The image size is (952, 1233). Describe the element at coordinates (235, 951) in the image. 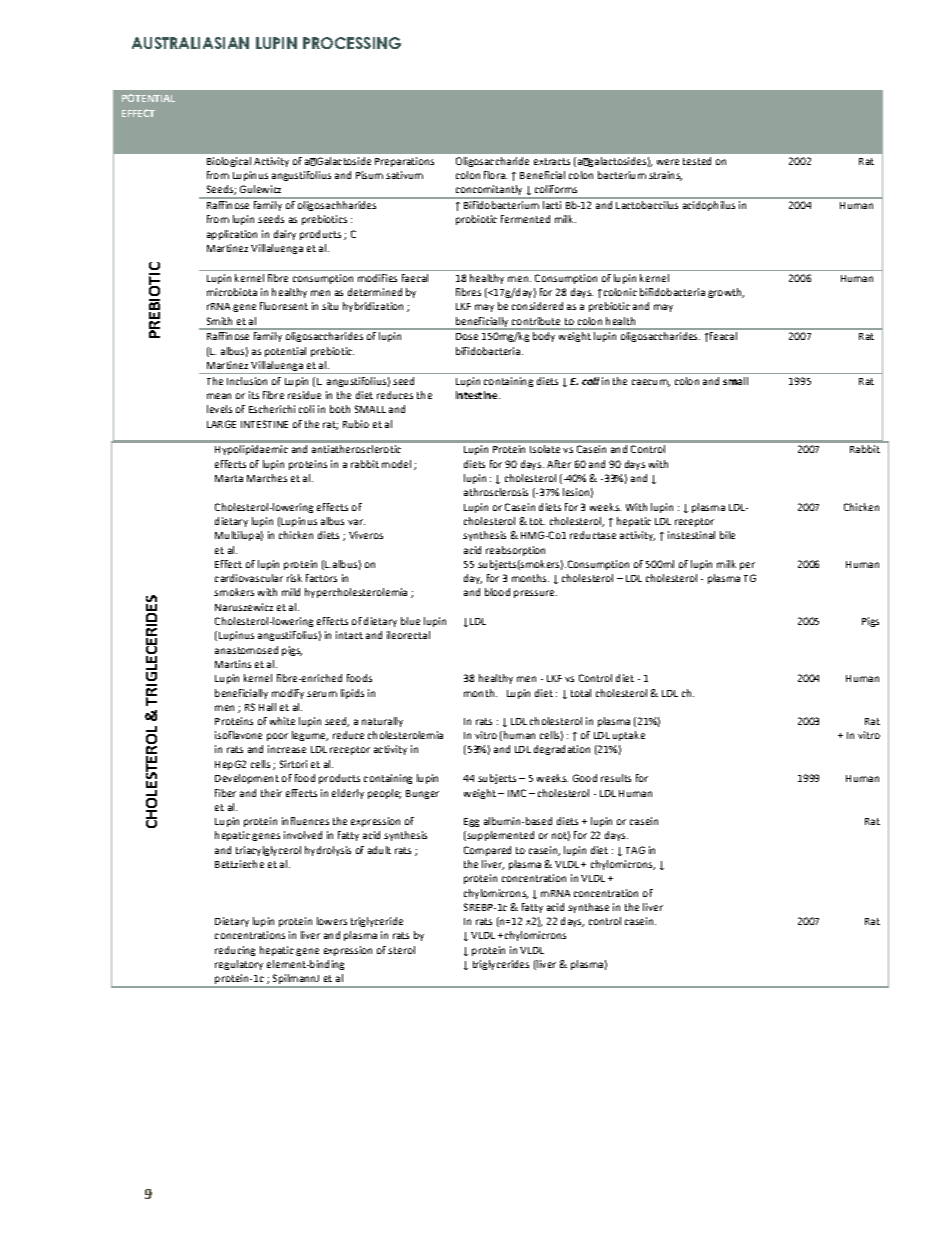

I see `reducing` at that location.
